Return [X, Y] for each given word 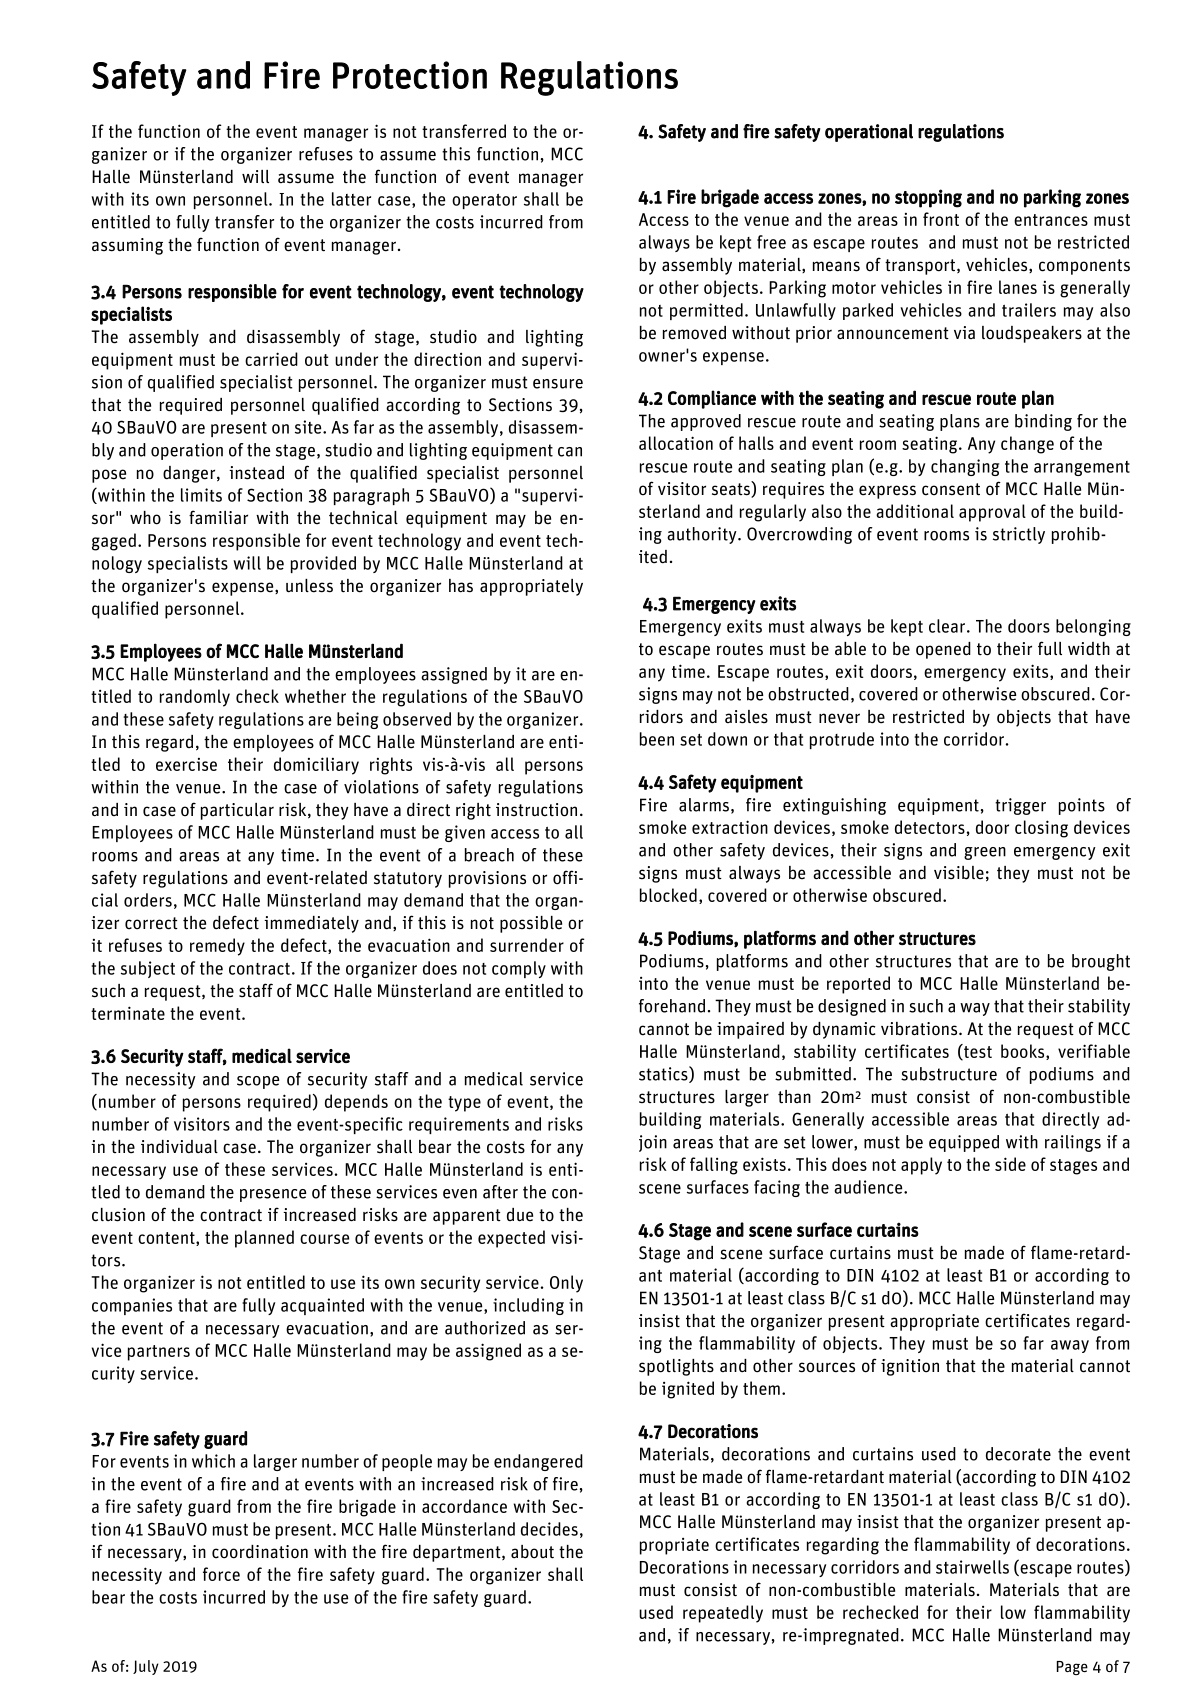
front [941, 219]
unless [309, 586]
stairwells [972, 1567]
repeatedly [723, 1614]
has [461, 586]
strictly [1019, 535]
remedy [217, 947]
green [985, 853]
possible [531, 924]
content [167, 1239]
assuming [127, 246]
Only [566, 1284]
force [221, 1574]
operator [484, 201]
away [1070, 1346]
